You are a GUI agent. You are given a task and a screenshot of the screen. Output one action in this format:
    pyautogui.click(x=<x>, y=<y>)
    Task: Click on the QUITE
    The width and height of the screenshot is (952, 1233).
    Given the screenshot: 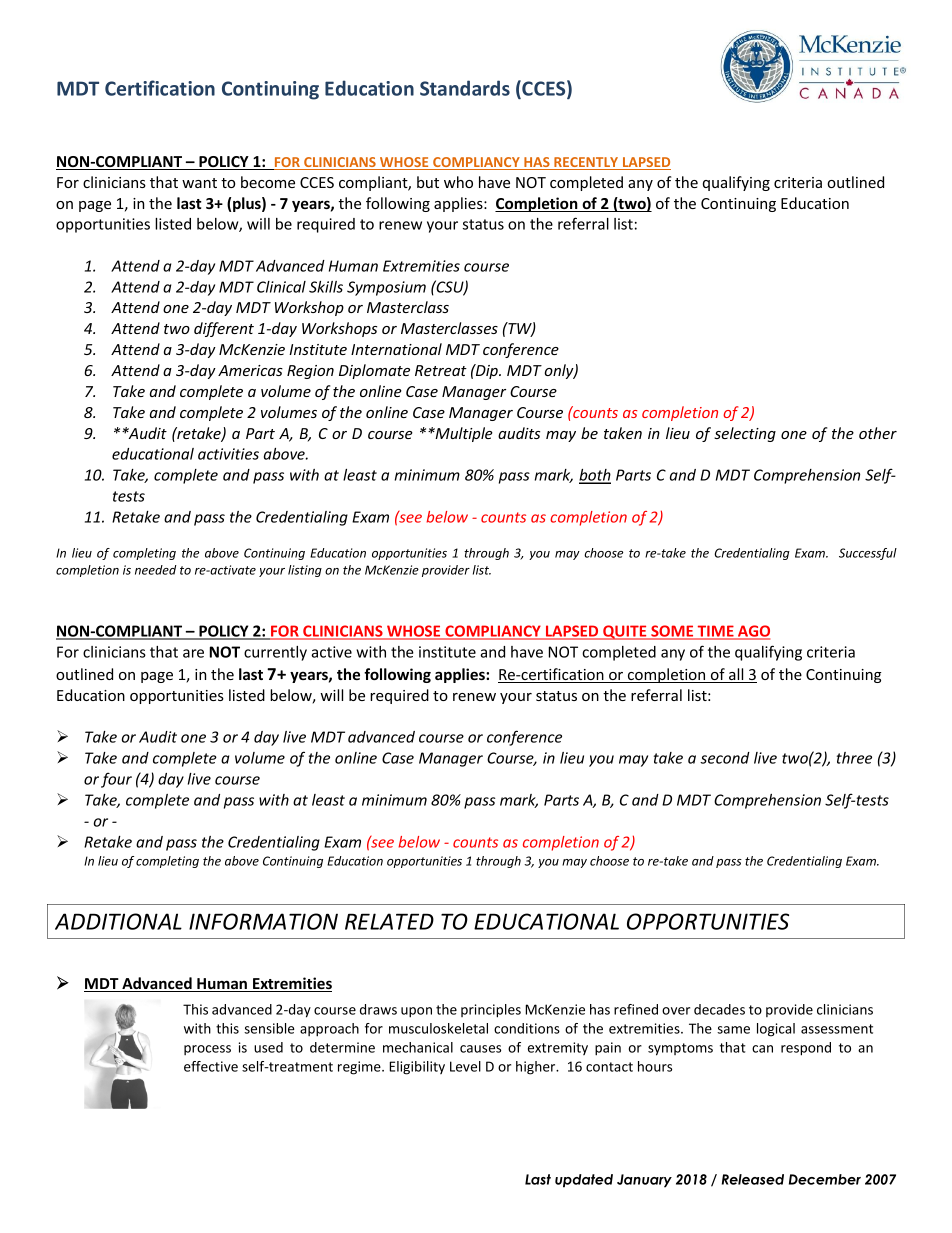 What is the action you would take?
    pyautogui.click(x=625, y=632)
